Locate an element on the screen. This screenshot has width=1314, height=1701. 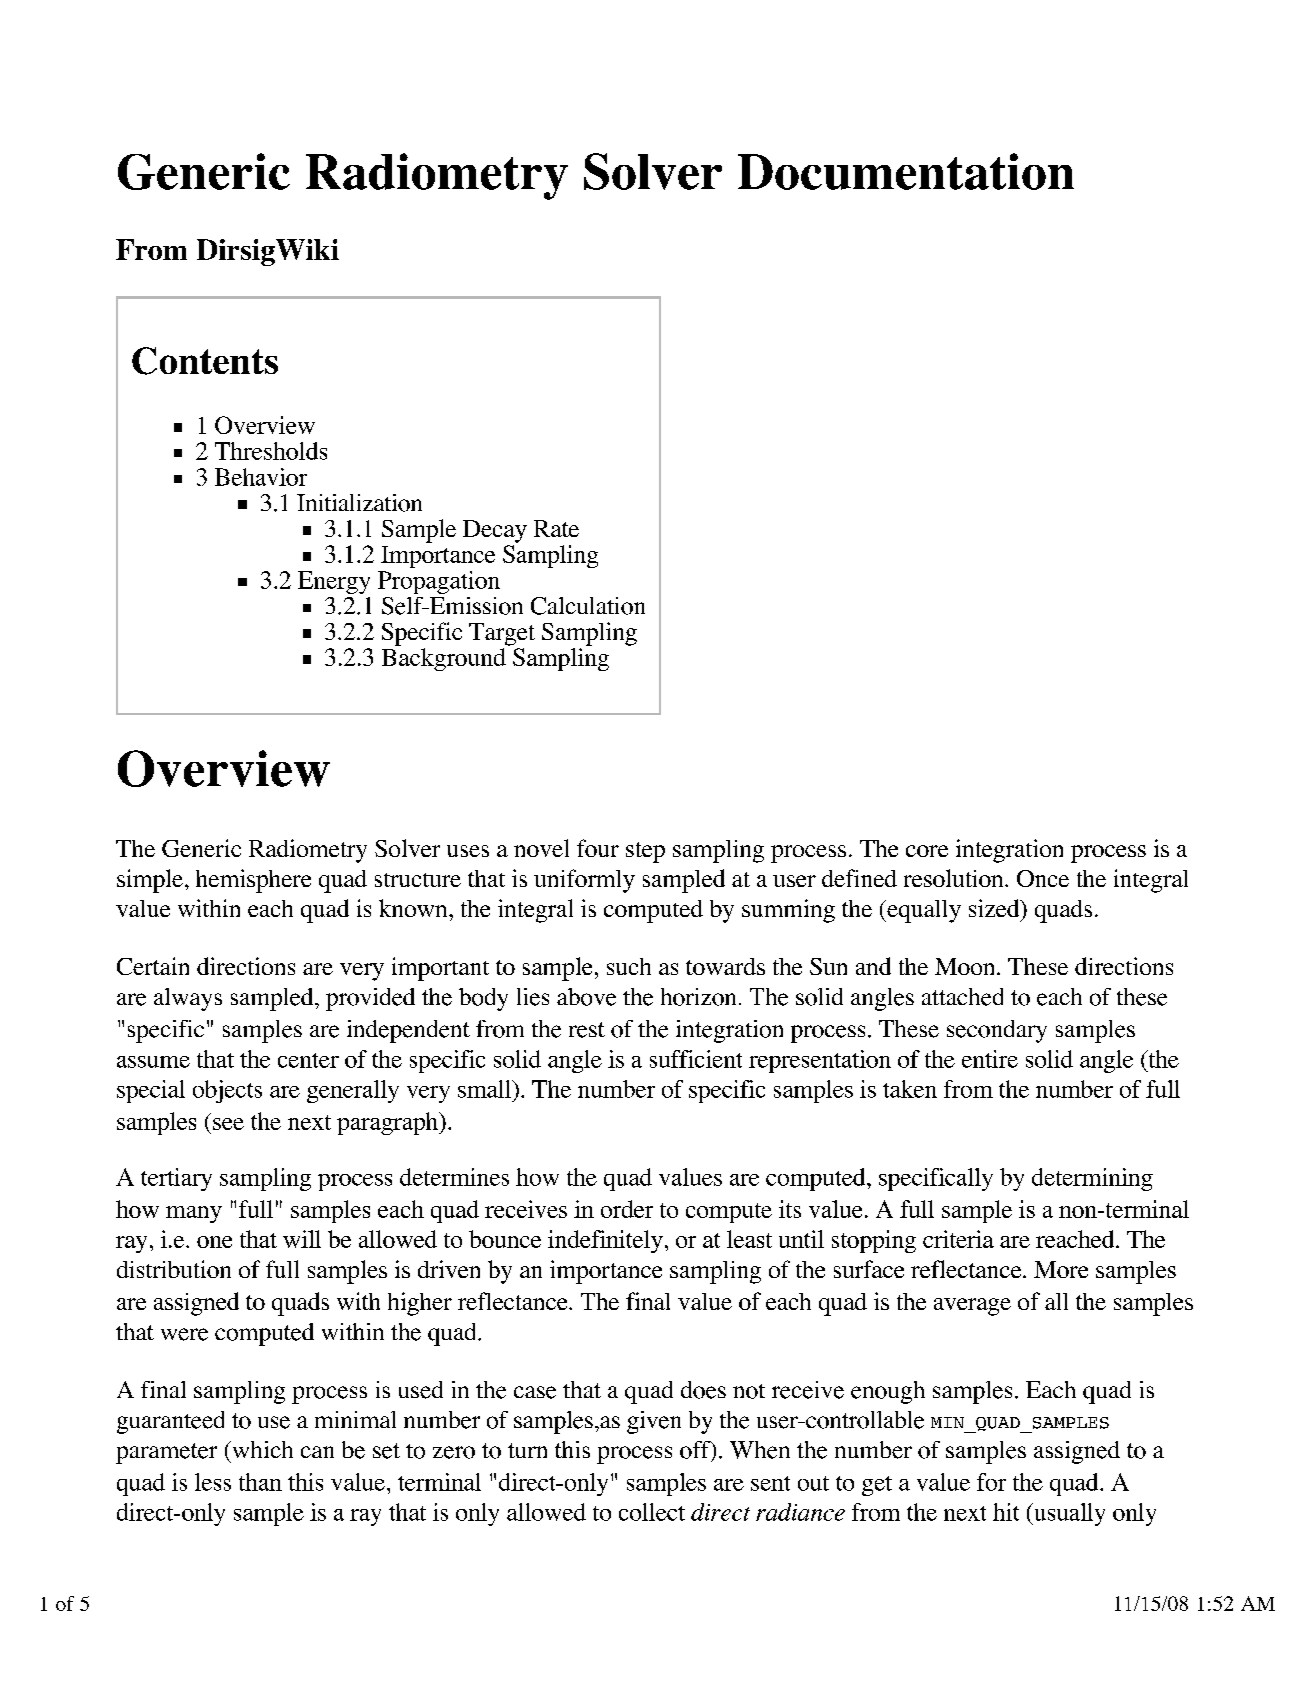
see is located at coordinates (228, 1124).
